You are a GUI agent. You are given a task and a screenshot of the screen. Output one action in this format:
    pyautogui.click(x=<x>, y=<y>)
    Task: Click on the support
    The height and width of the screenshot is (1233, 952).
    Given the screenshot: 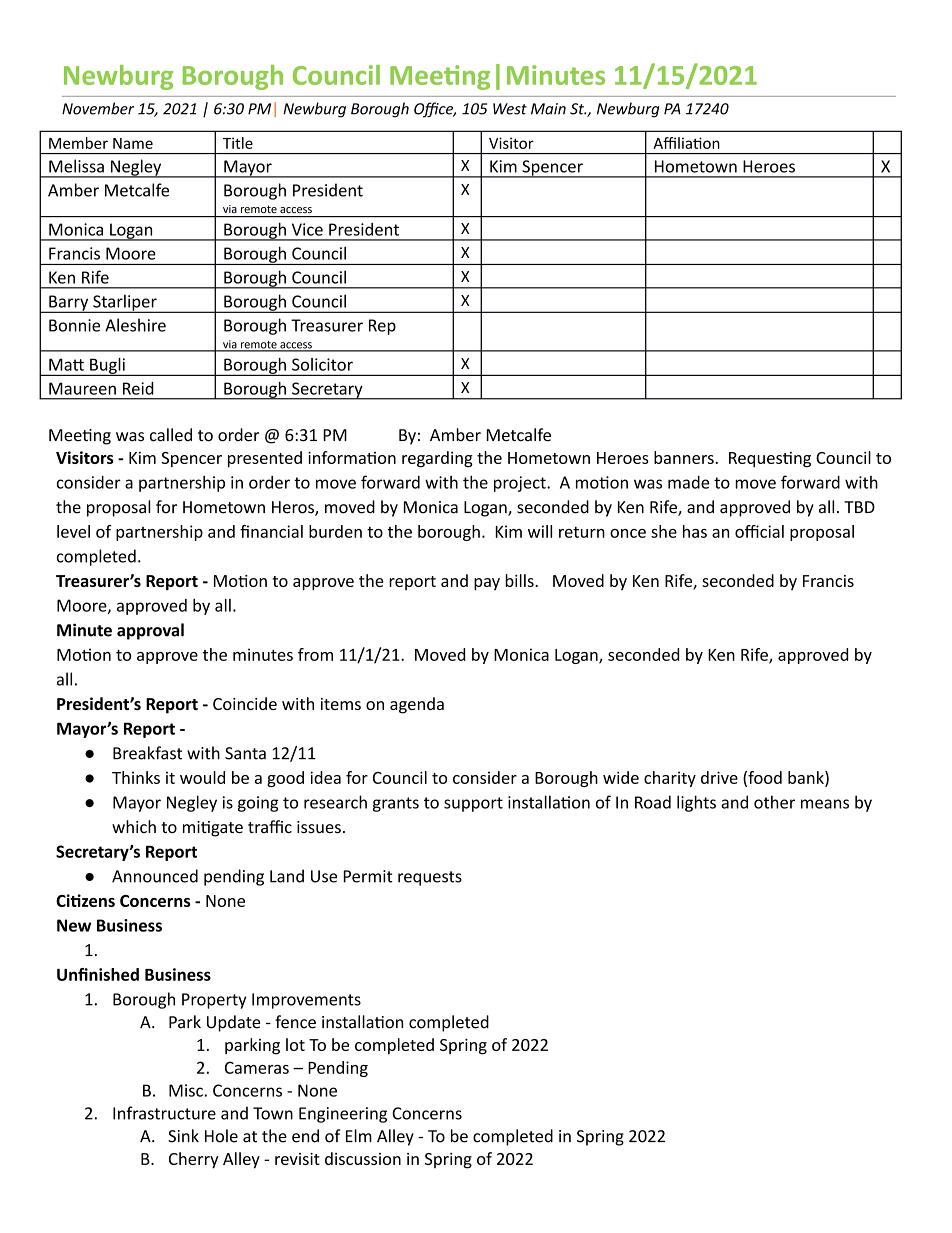 What is the action you would take?
    pyautogui.click(x=473, y=804)
